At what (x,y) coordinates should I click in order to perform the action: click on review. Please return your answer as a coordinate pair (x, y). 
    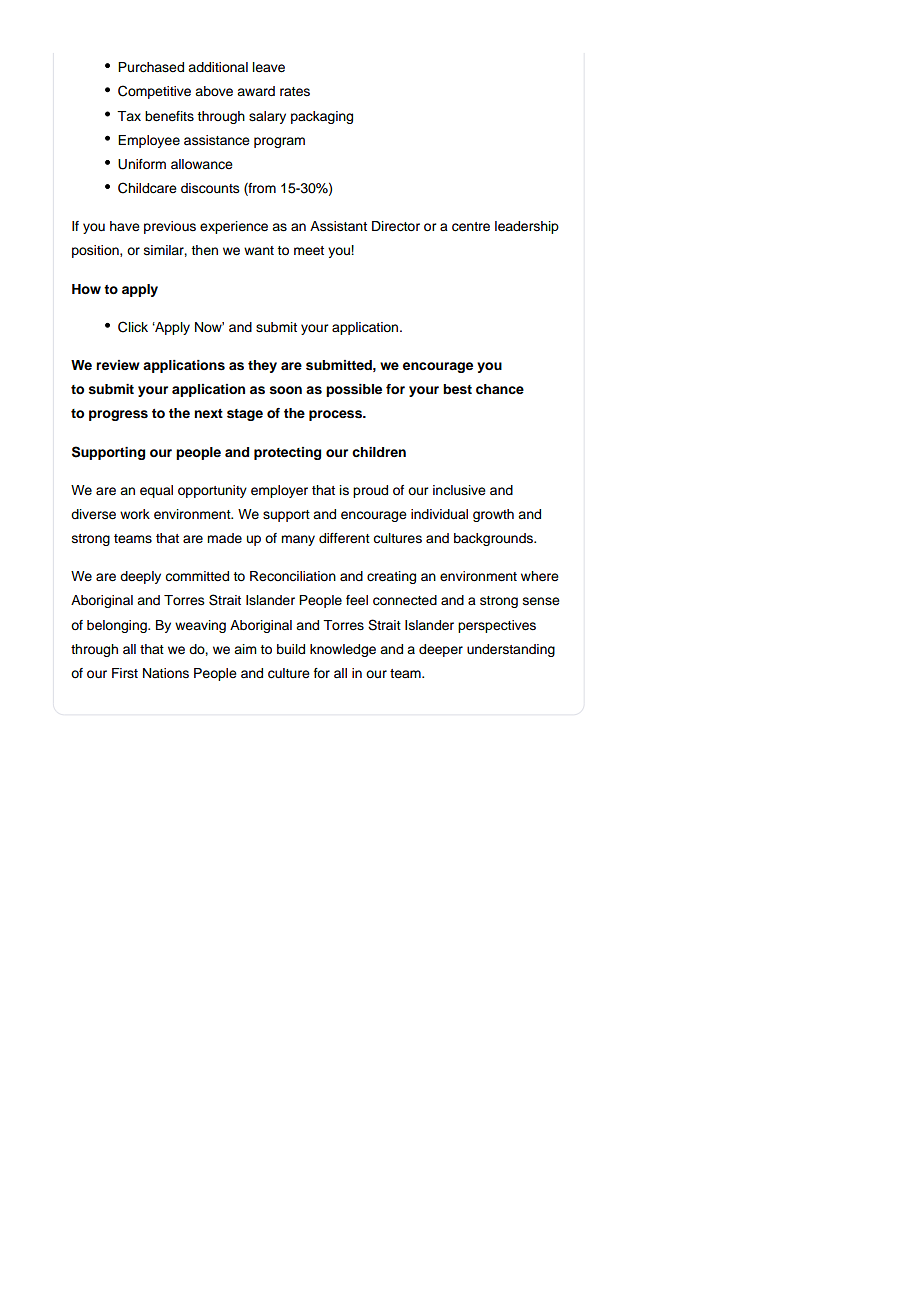
    Looking at the image, I should click on (118, 365).
